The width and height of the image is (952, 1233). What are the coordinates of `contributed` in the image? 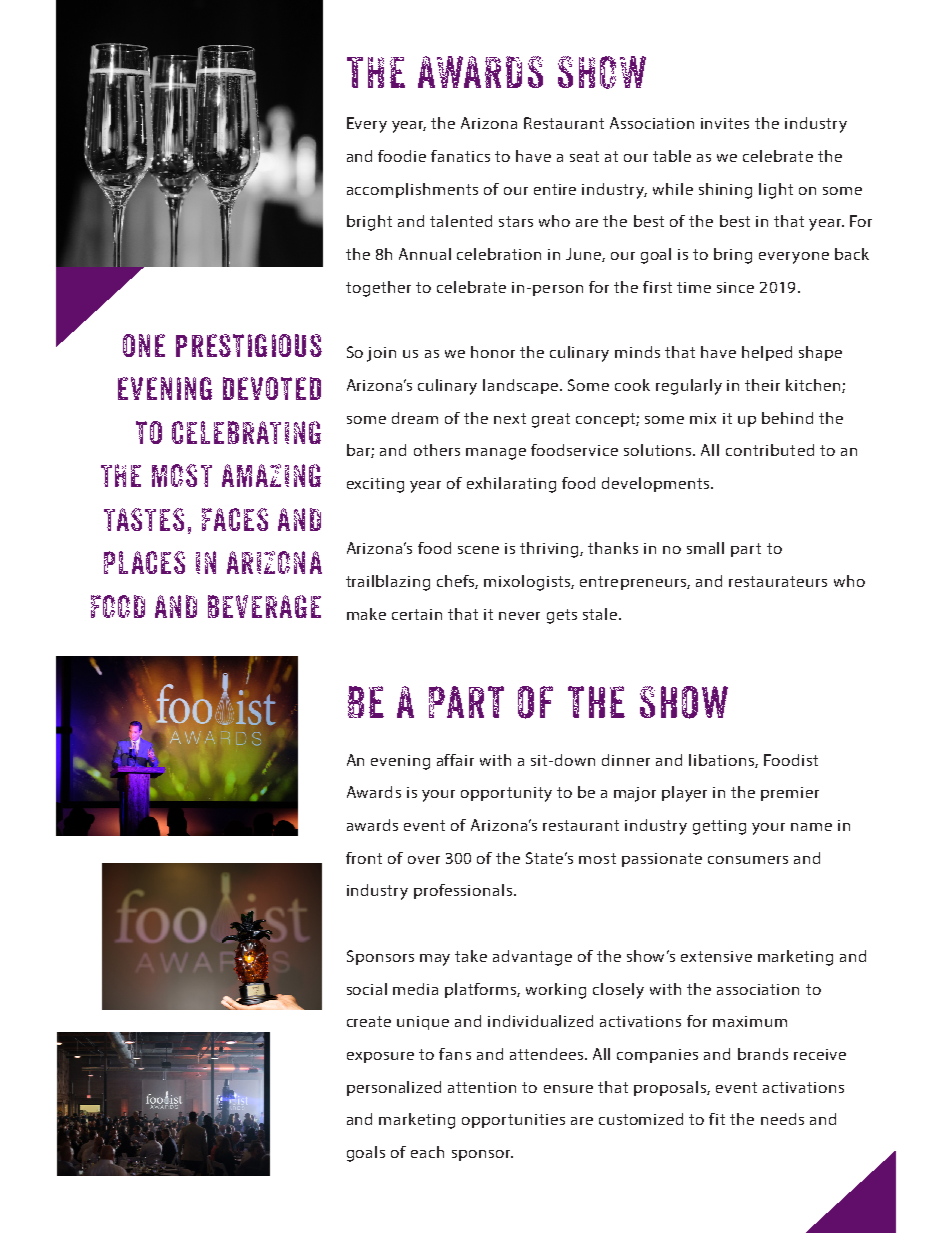 It's located at (770, 450).
